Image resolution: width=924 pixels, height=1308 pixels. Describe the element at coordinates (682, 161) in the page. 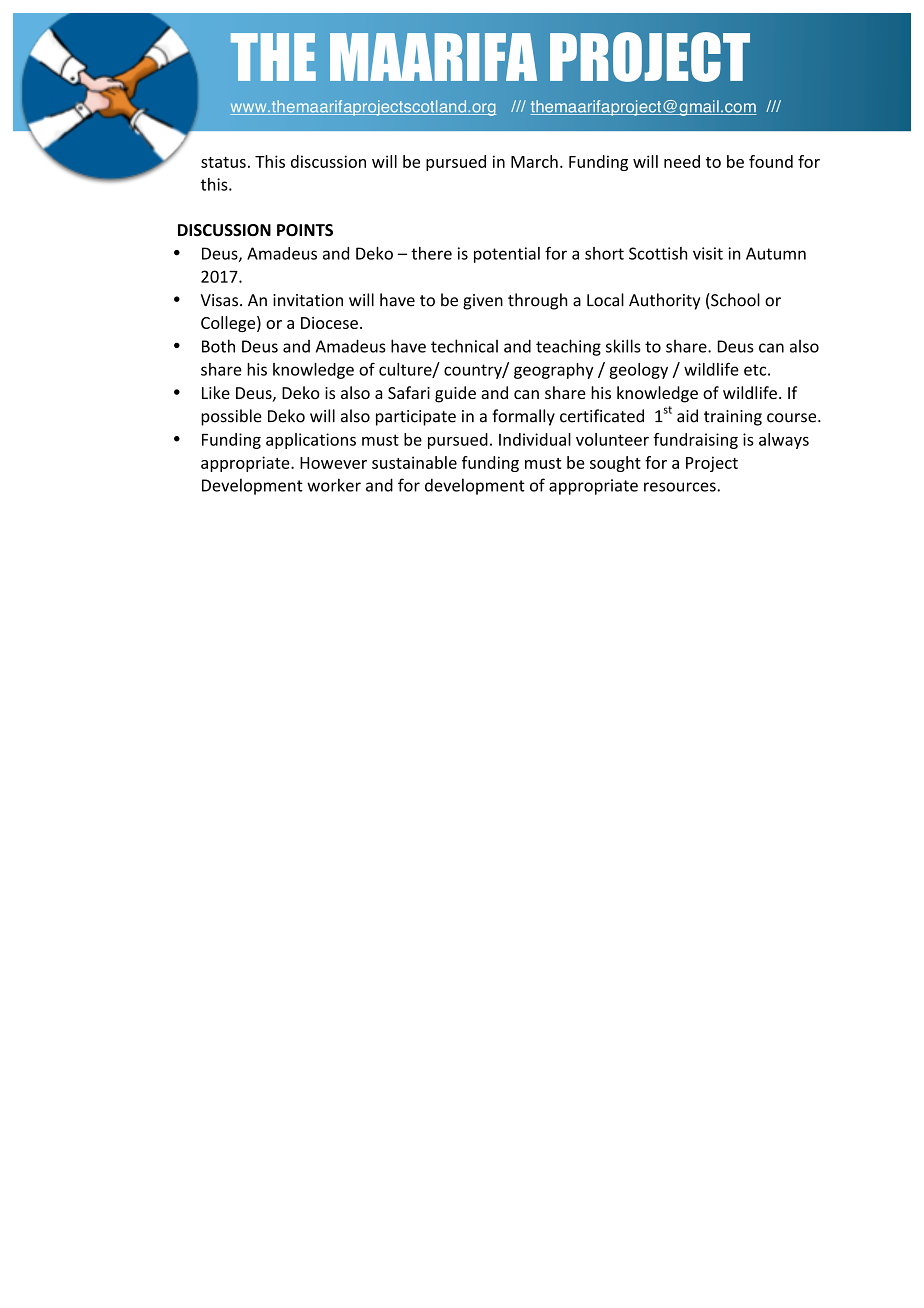

I see `need` at that location.
